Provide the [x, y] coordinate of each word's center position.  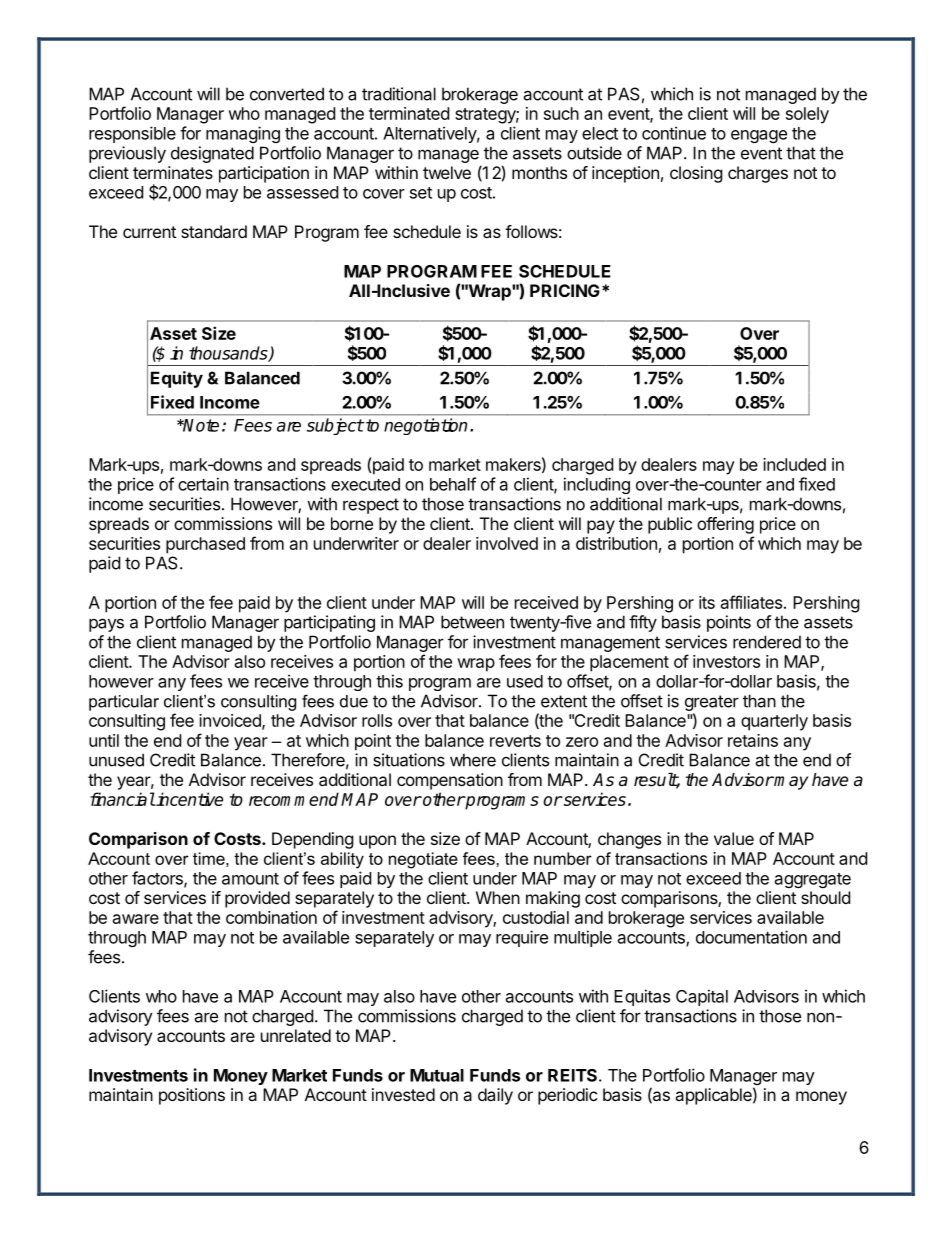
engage [759, 136]
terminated [409, 113]
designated [212, 154]
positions [192, 1096]
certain [203, 484]
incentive [188, 799]
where [473, 760]
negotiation [425, 426]
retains [753, 740]
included [794, 464]
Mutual [437, 1075]
